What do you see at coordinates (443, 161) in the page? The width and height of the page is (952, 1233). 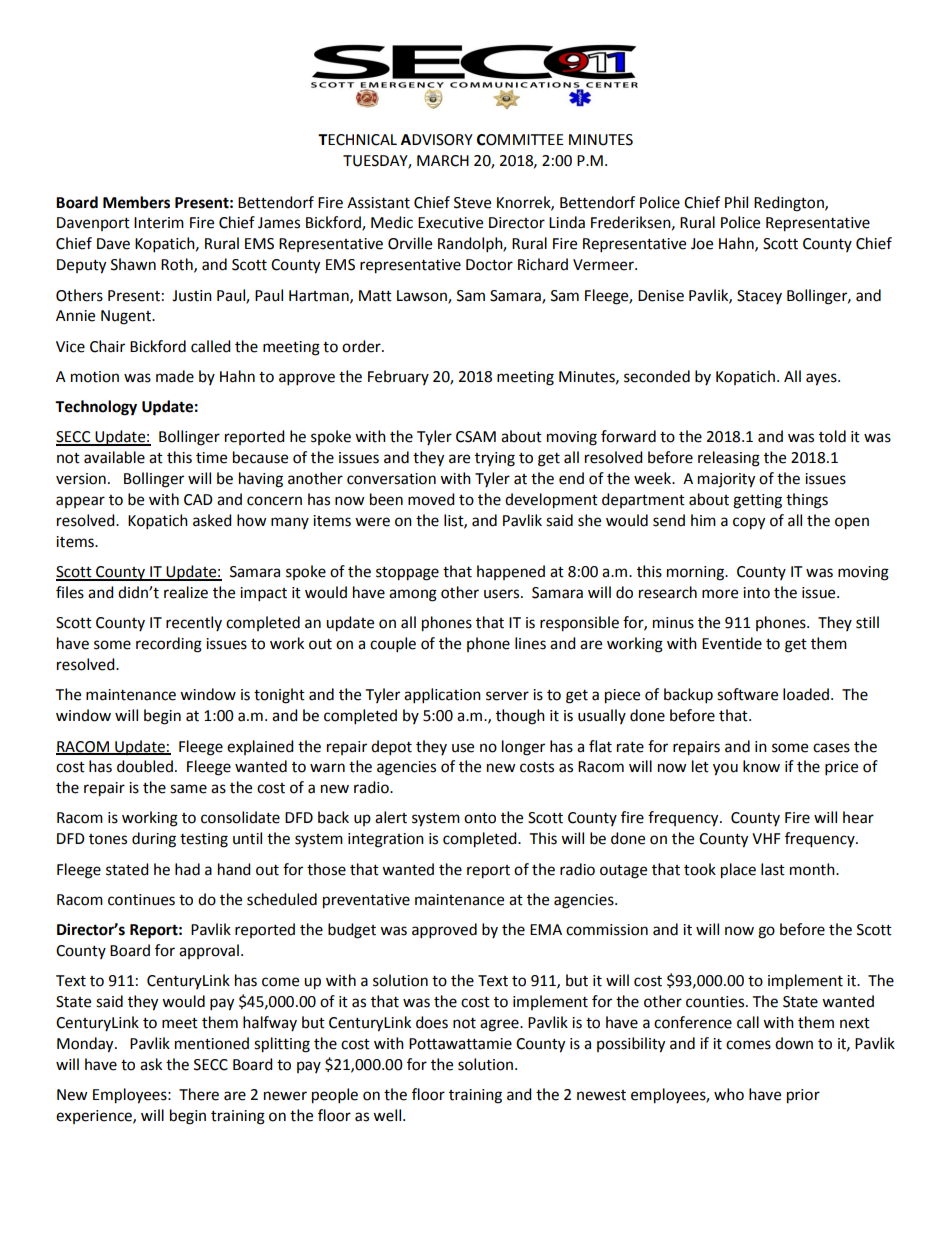 I see `MARCH` at bounding box center [443, 161].
